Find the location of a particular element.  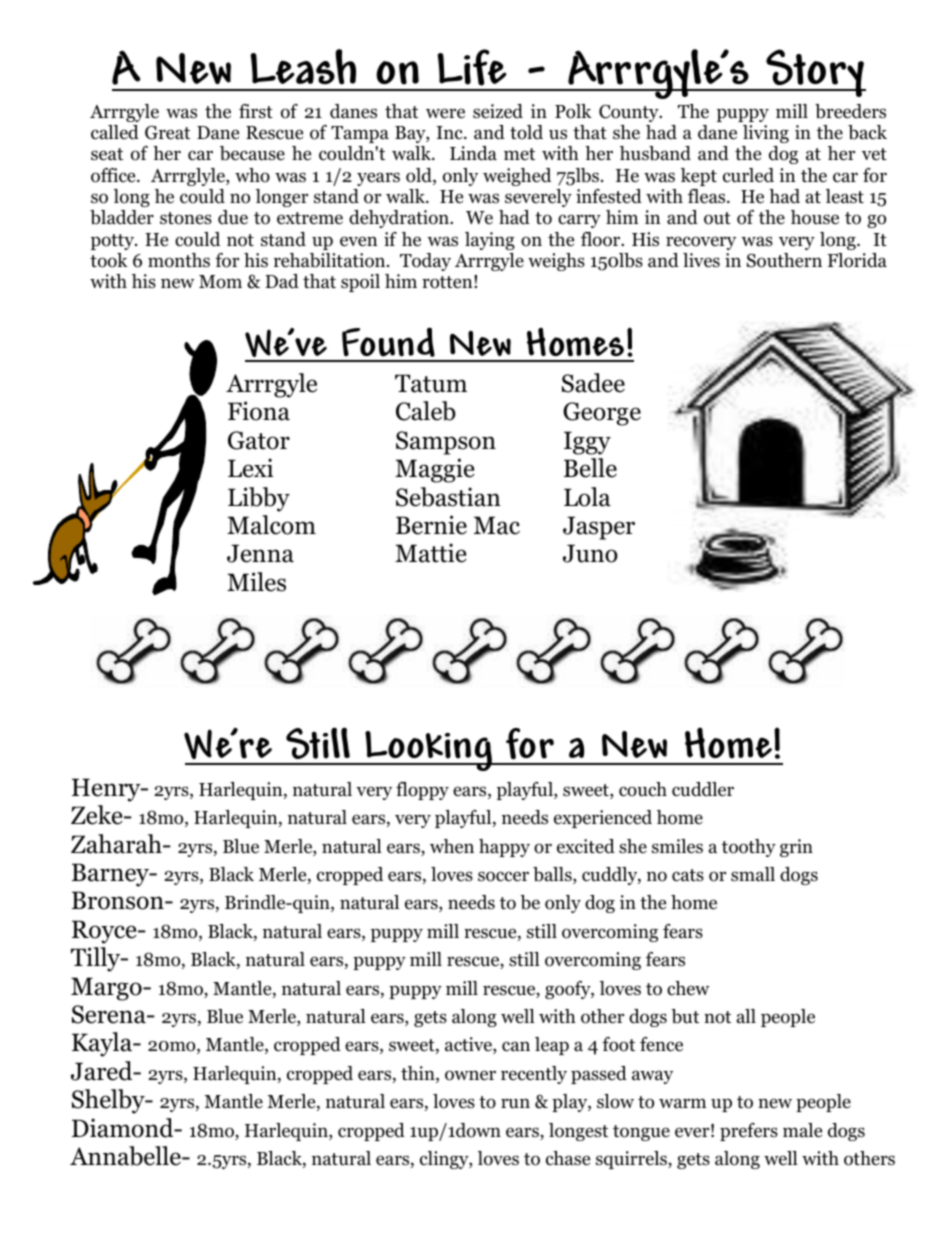

when is located at coordinates (452, 846).
